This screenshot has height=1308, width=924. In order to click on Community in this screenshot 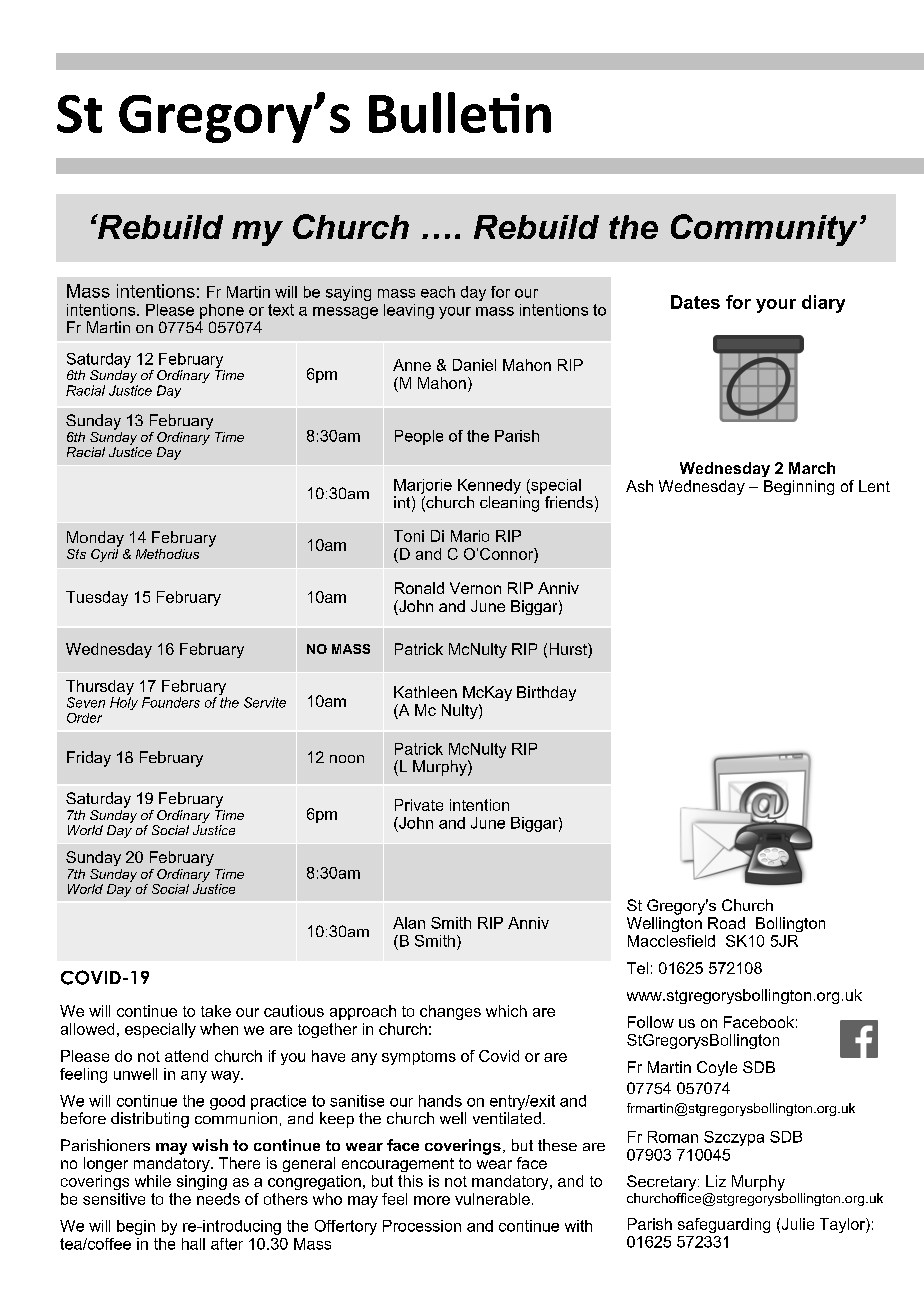, I will do `click(764, 230)`.
